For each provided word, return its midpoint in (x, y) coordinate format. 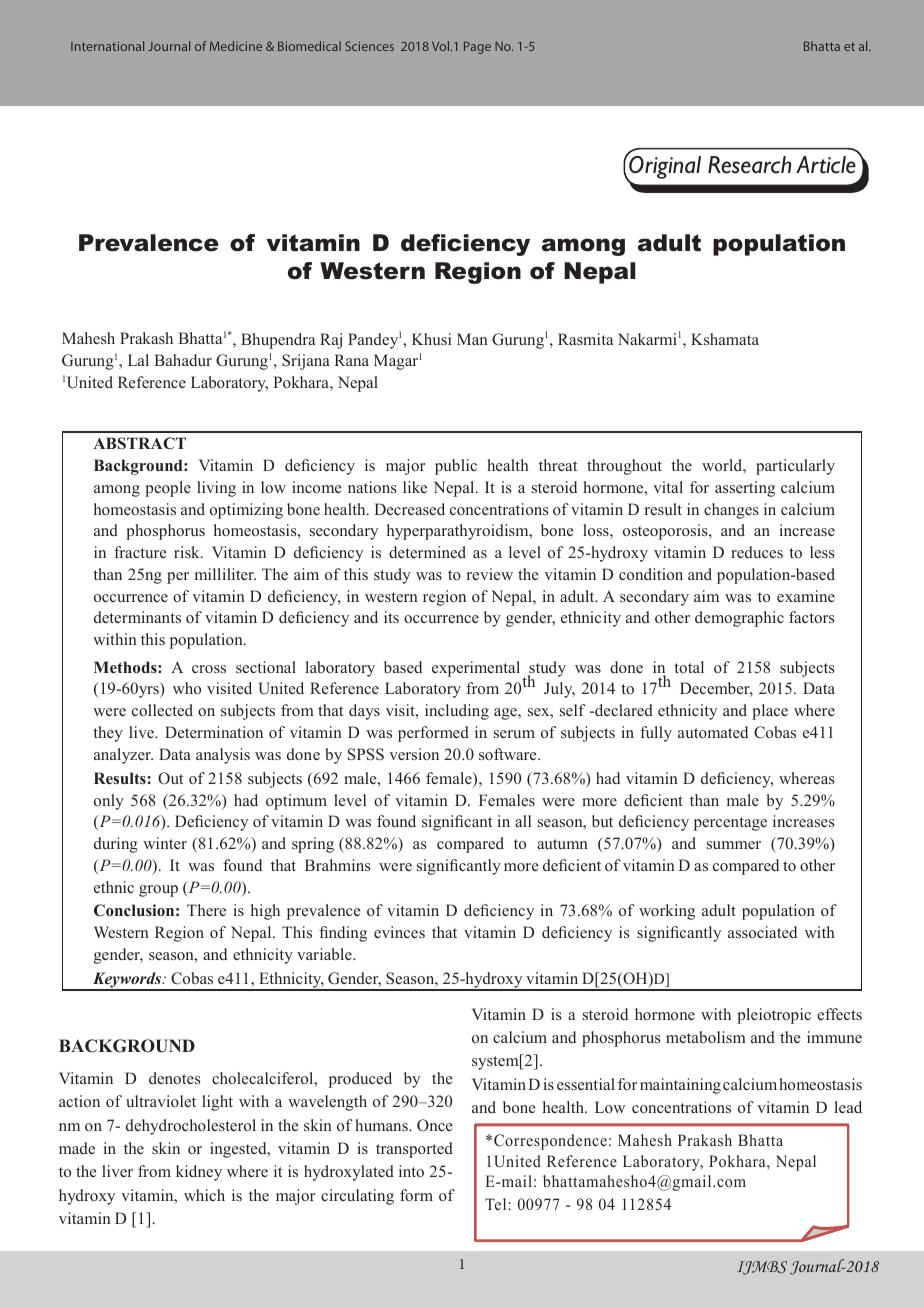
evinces (399, 932)
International (107, 46)
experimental (476, 669)
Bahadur (183, 360)
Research (749, 165)
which (204, 1195)
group (158, 891)
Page (477, 47)
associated (762, 932)
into (411, 1171)
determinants (137, 617)
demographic (739, 619)
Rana (351, 360)
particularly (795, 467)
